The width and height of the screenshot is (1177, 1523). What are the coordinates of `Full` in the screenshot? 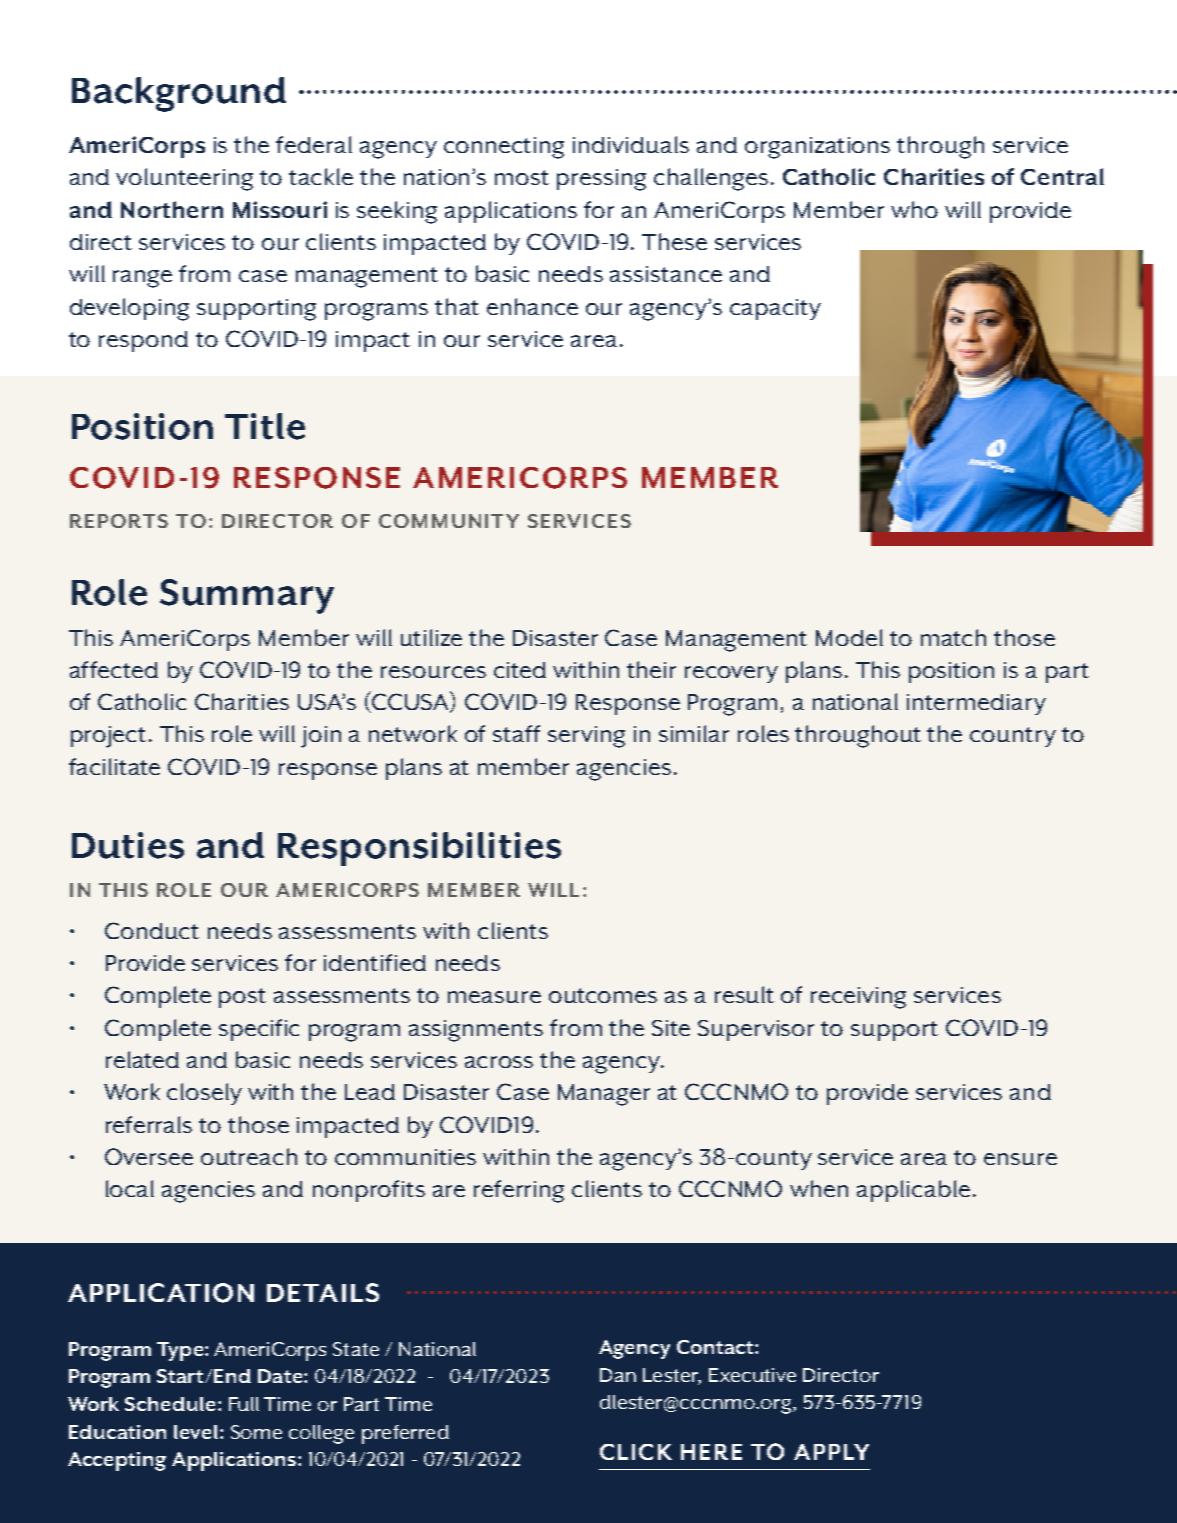 It's located at (244, 1404).
